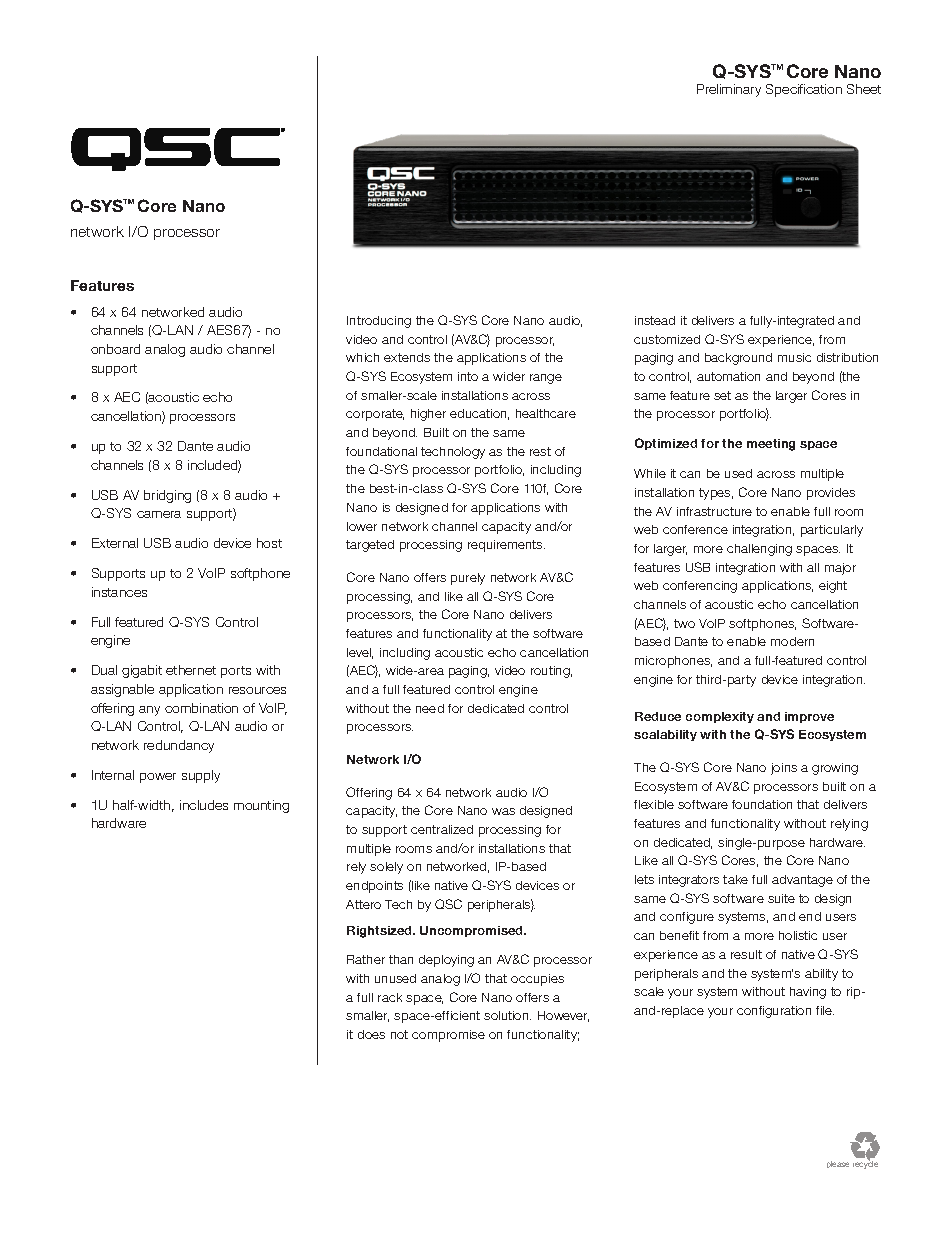 The image size is (952, 1233). Describe the element at coordinates (191, 670) in the screenshot. I see `ethernet` at that location.
